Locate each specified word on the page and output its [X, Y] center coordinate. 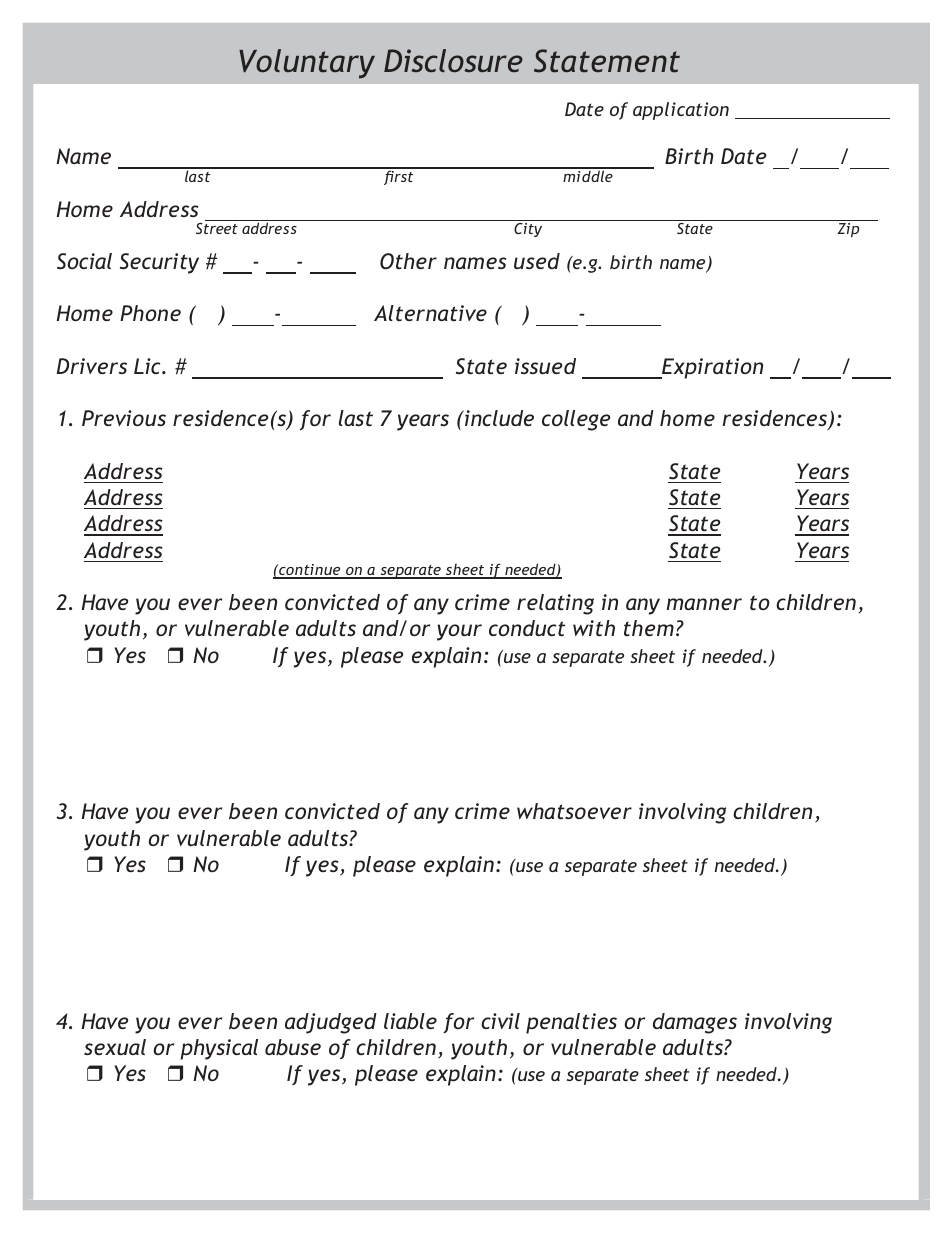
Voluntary [307, 64]
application [681, 111]
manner [704, 604]
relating [555, 604]
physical [219, 1049]
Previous [124, 418]
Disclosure [453, 60]
